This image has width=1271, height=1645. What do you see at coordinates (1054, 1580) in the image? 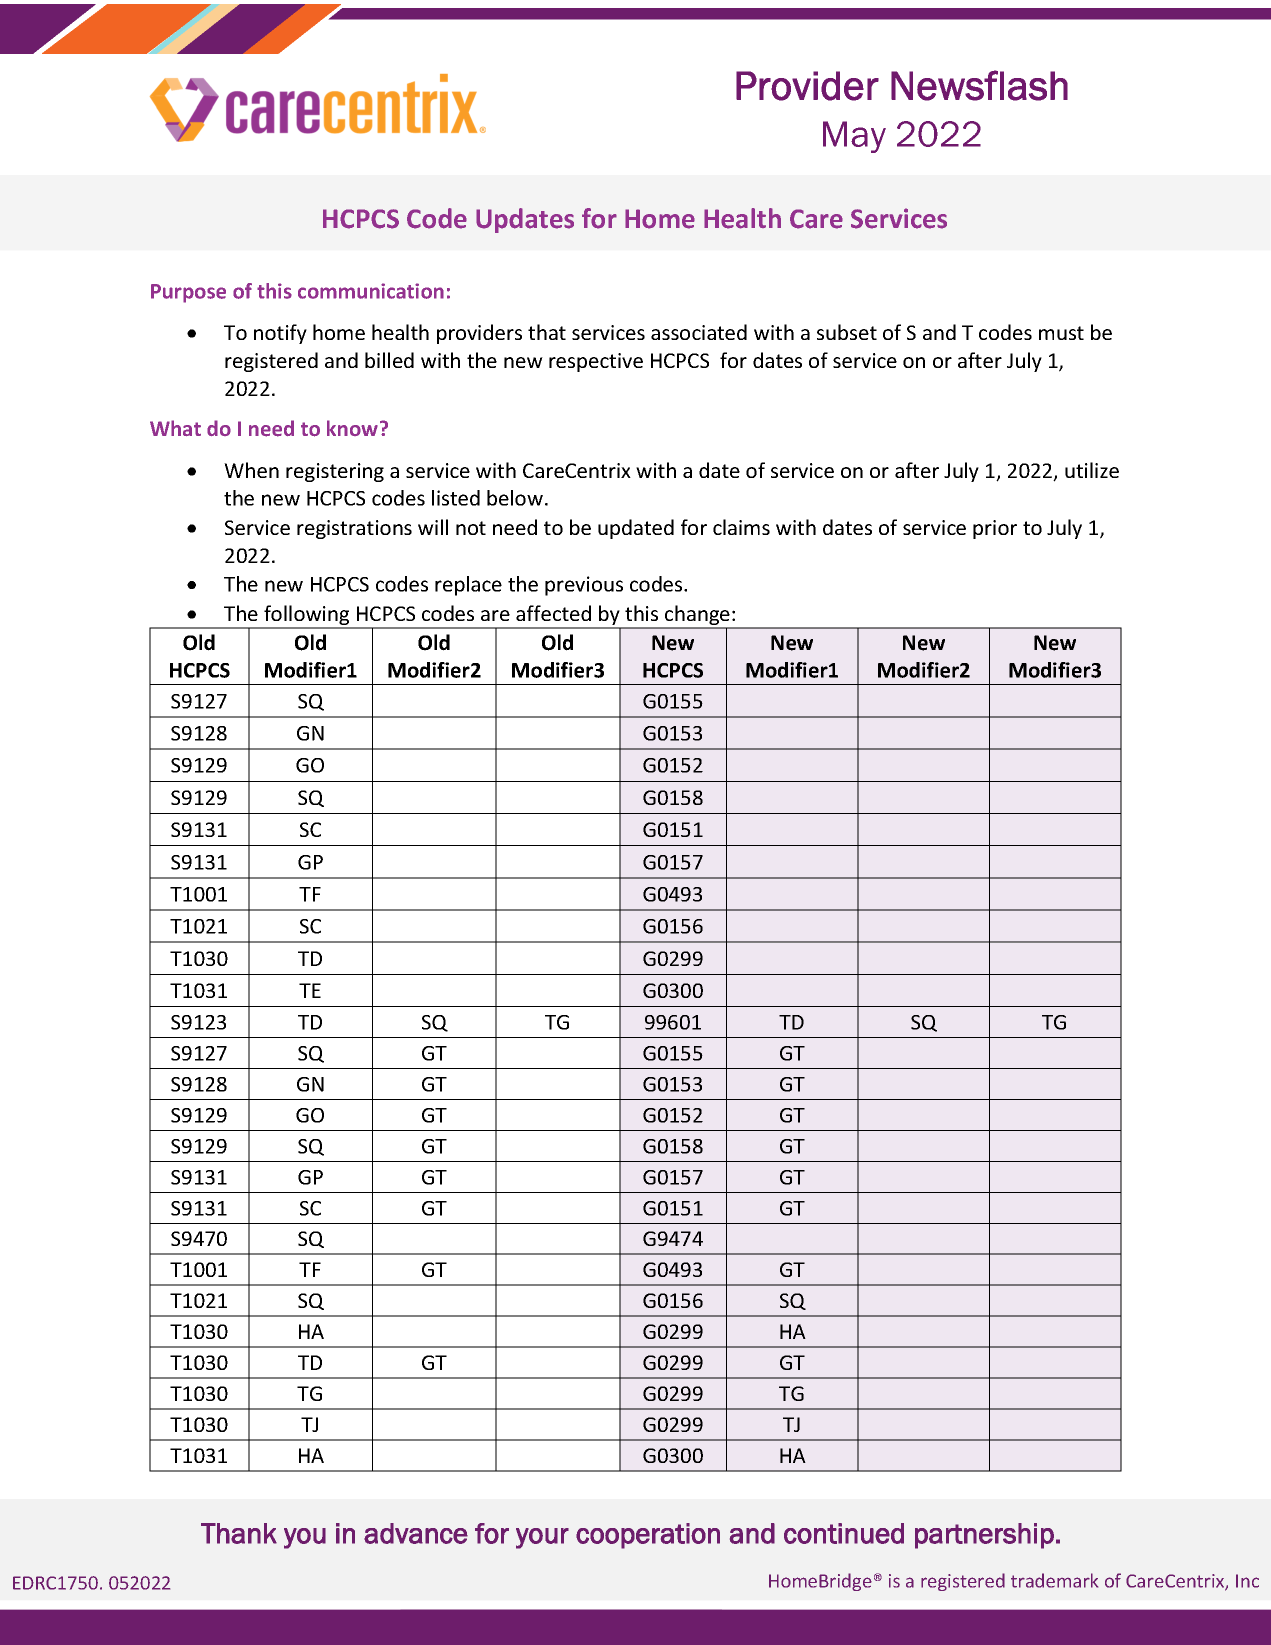
I see `trademark` at bounding box center [1054, 1580].
